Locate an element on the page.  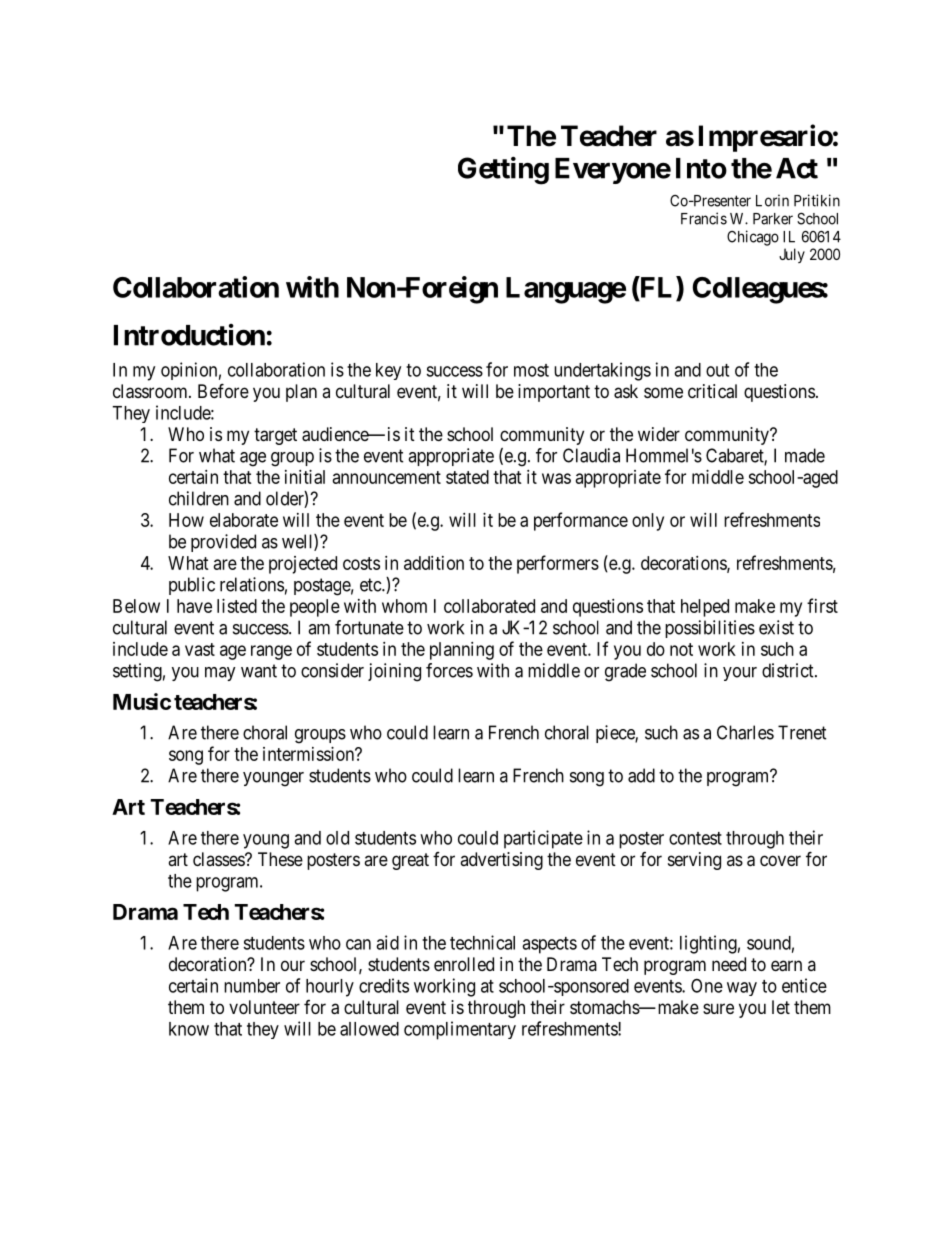
stated is located at coordinates (467, 477).
